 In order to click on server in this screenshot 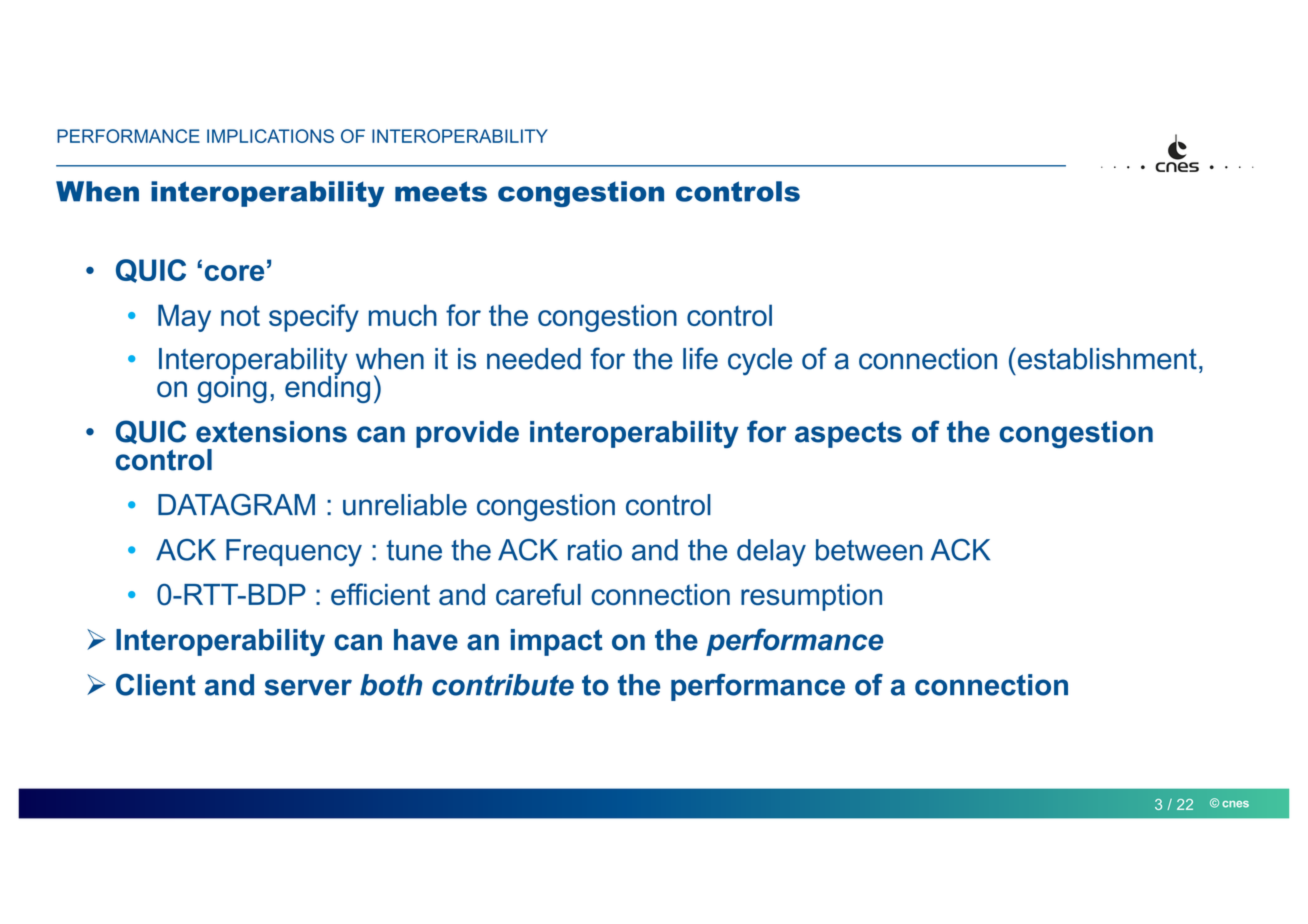, I will do `click(308, 687)`.
